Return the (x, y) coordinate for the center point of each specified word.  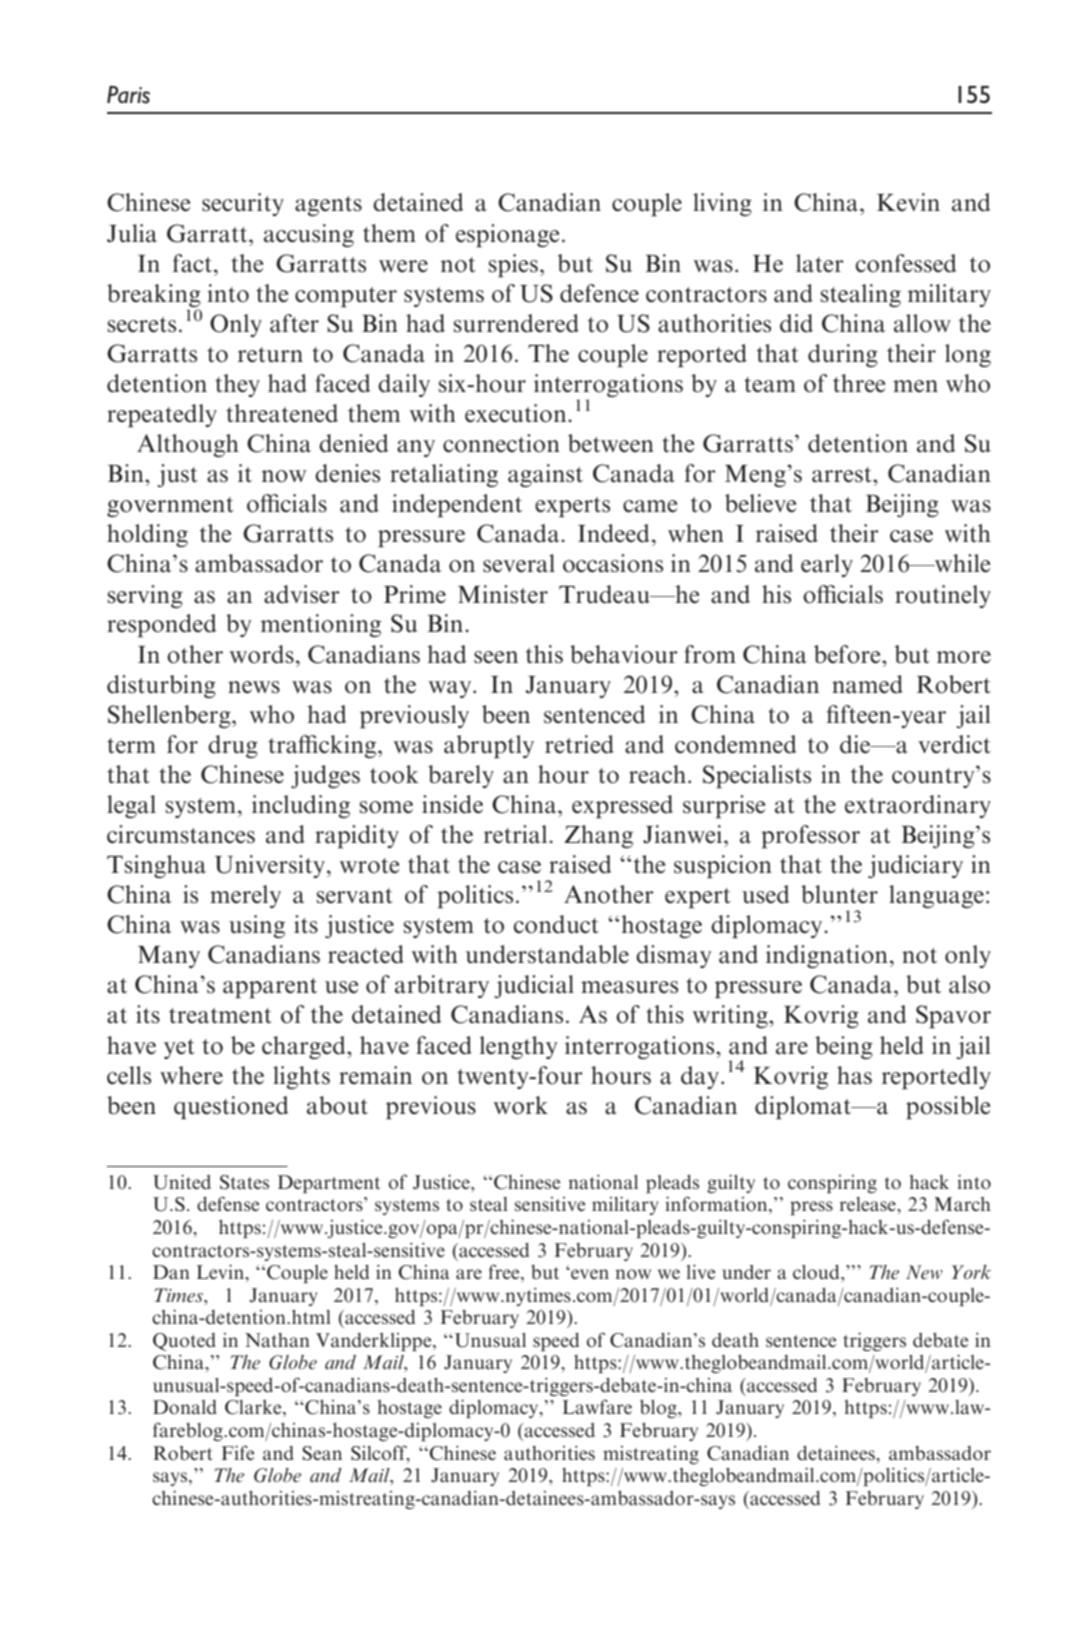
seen (496, 657)
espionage (507, 236)
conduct (556, 924)
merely (245, 896)
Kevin (908, 202)
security (243, 204)
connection (501, 443)
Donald (185, 1407)
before (848, 654)
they (237, 385)
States (244, 1182)
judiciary (915, 866)
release (869, 1204)
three (859, 383)
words (262, 654)
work (521, 1105)
